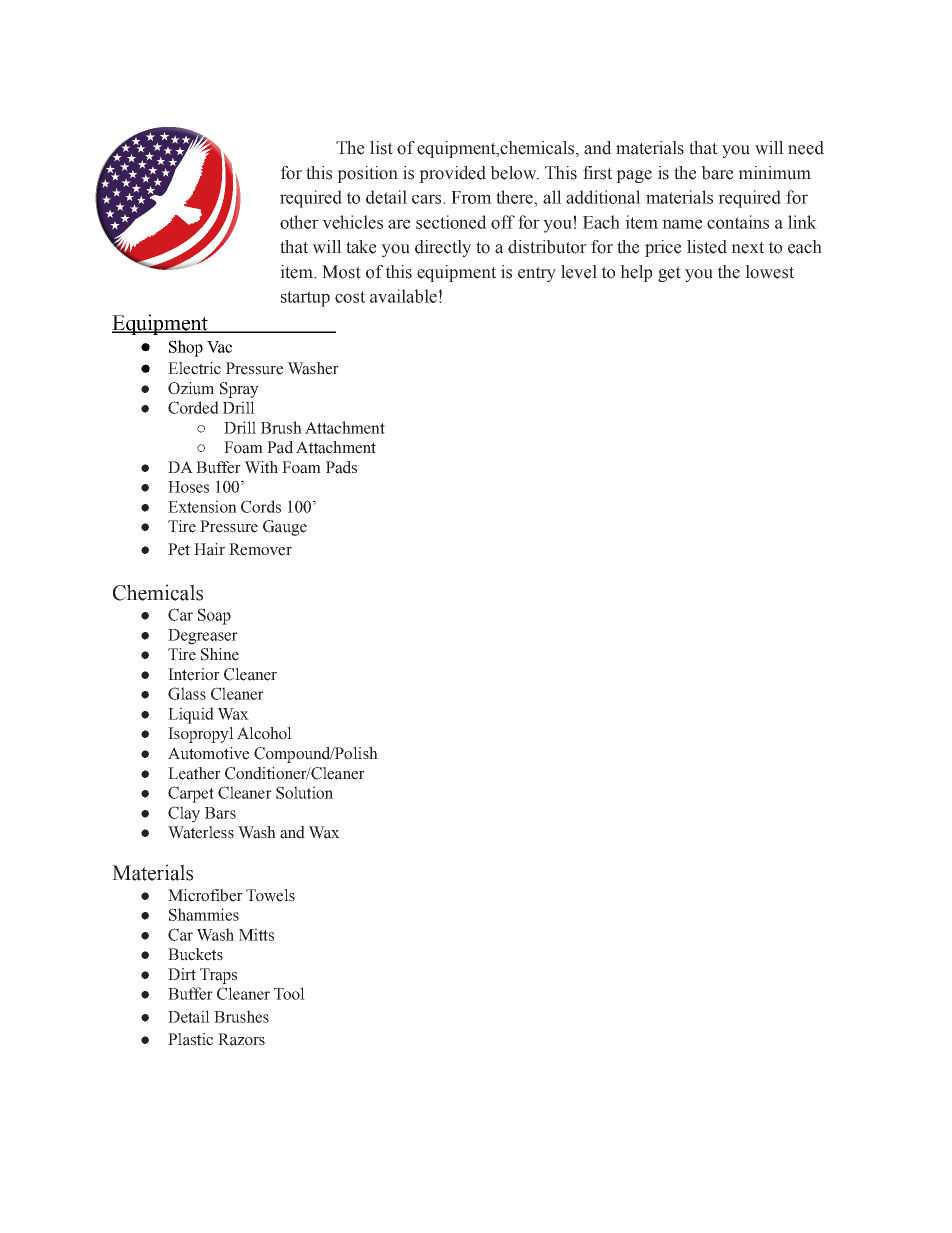 Image resolution: width=952 pixels, height=1233 pixels. Describe the element at coordinates (514, 173) in the image. I see `below` at that location.
